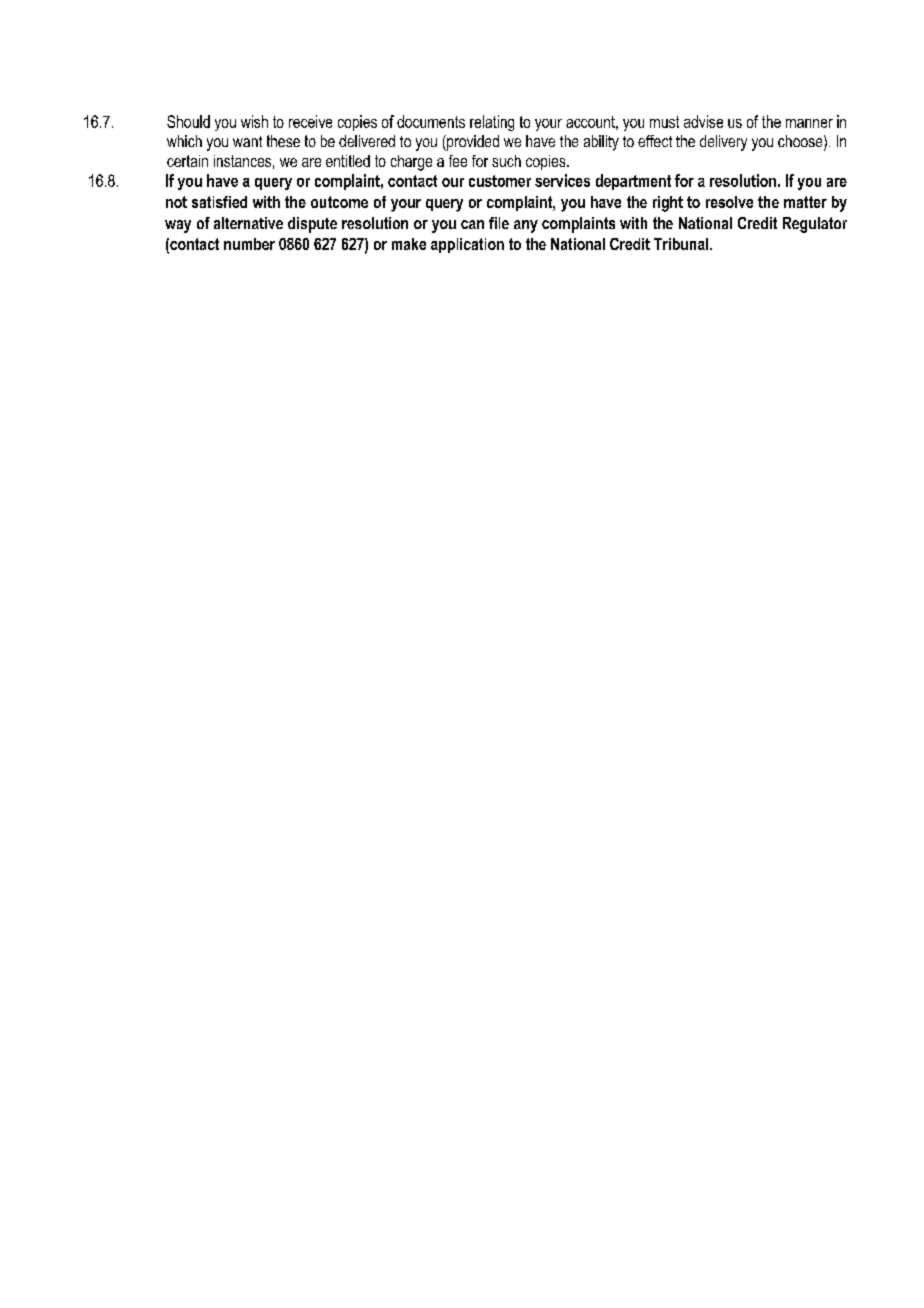 Image resolution: width=924 pixels, height=1308 pixels. I want to click on relating, so click(492, 123).
